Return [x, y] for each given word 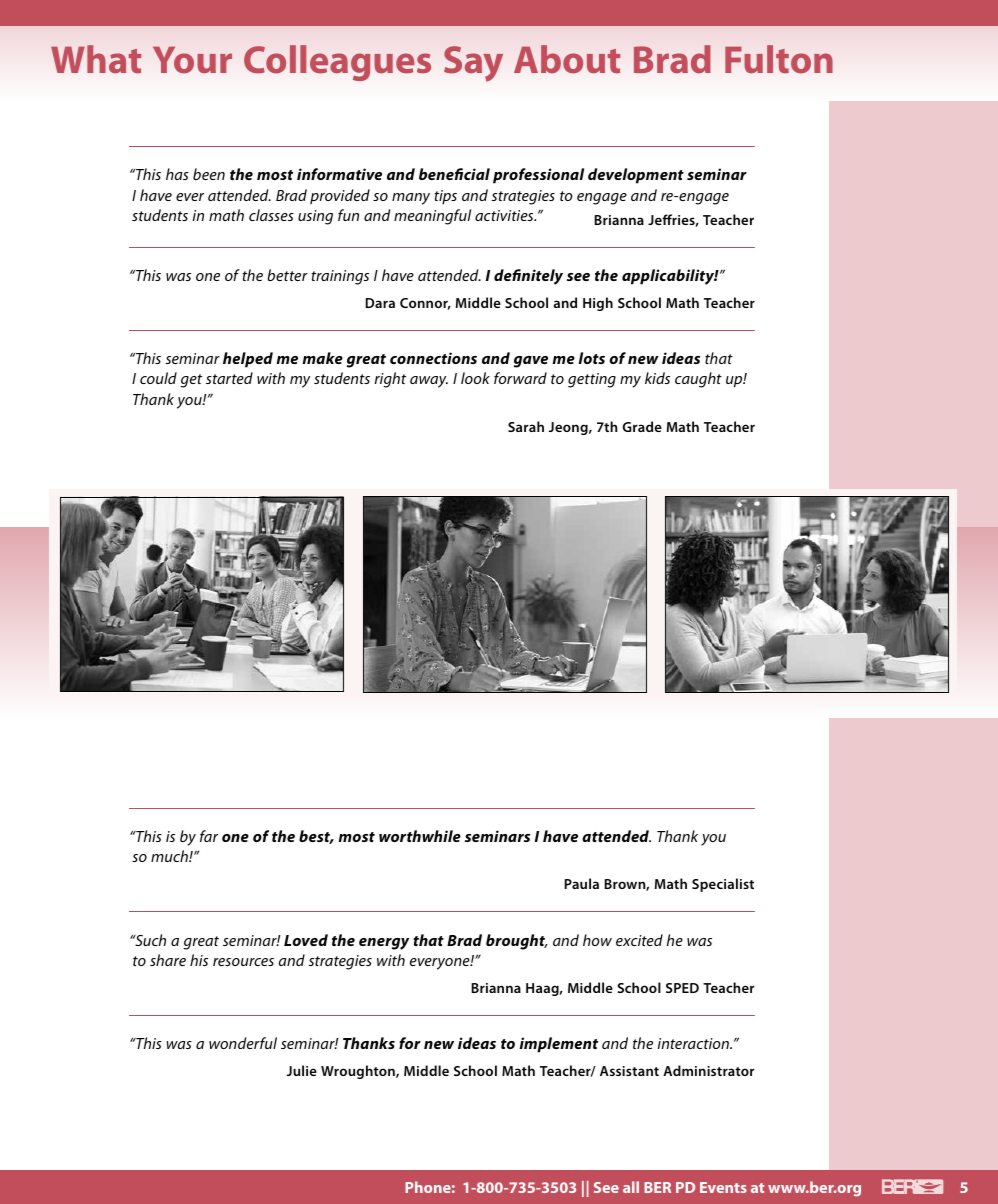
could [158, 378]
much [170, 856]
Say [473, 63]
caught [698, 380]
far [209, 836]
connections [433, 358]
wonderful [243, 1043]
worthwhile [420, 836]
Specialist [723, 885]
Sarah [526, 426]
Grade [642, 426]
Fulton [779, 59]
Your [192, 59]
